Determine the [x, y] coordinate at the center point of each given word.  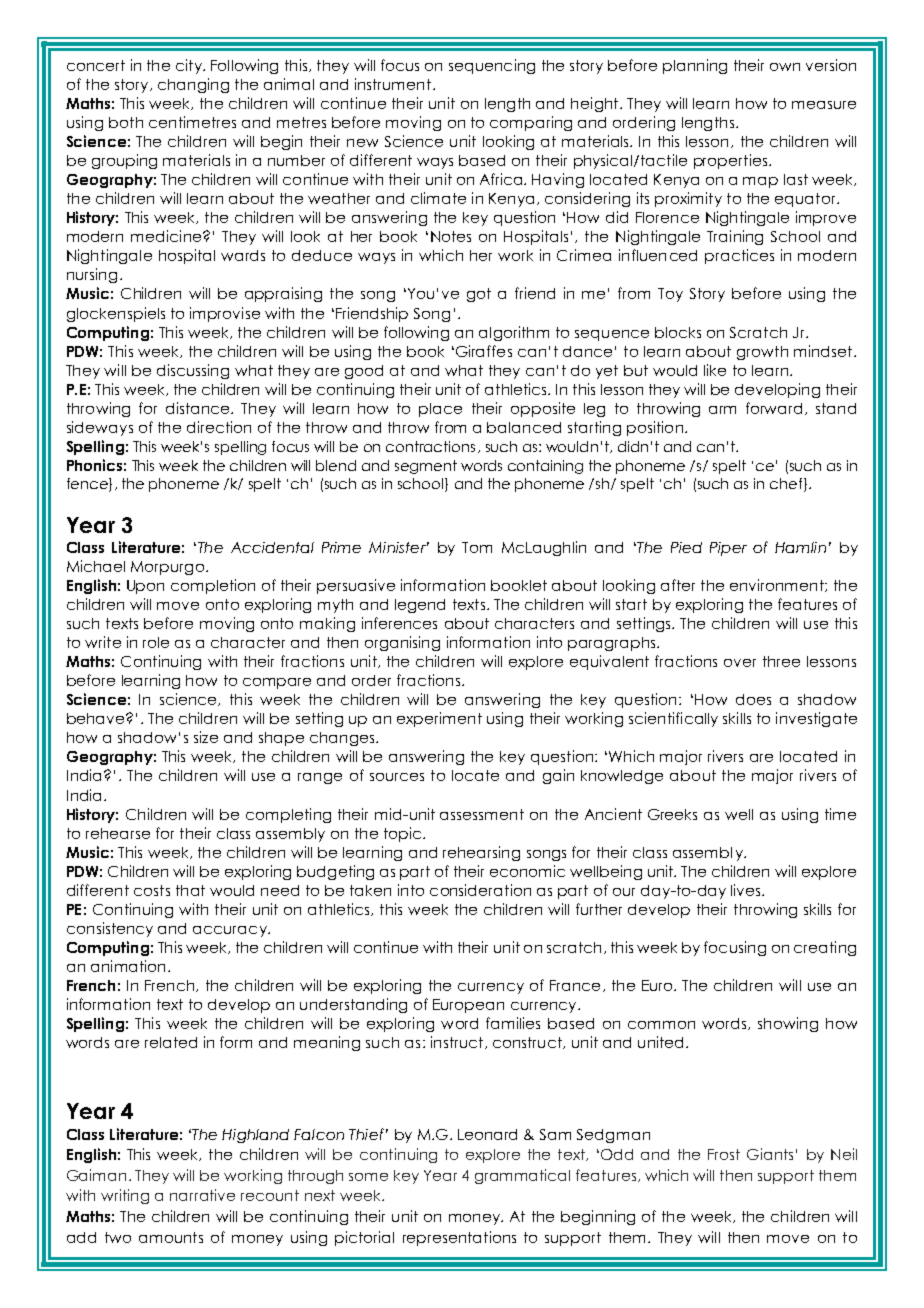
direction [219, 427]
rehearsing [481, 853]
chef [787, 485]
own [785, 67]
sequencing [492, 66]
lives [747, 890]
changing [193, 85]
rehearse [118, 833]
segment [426, 467]
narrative [202, 1195]
